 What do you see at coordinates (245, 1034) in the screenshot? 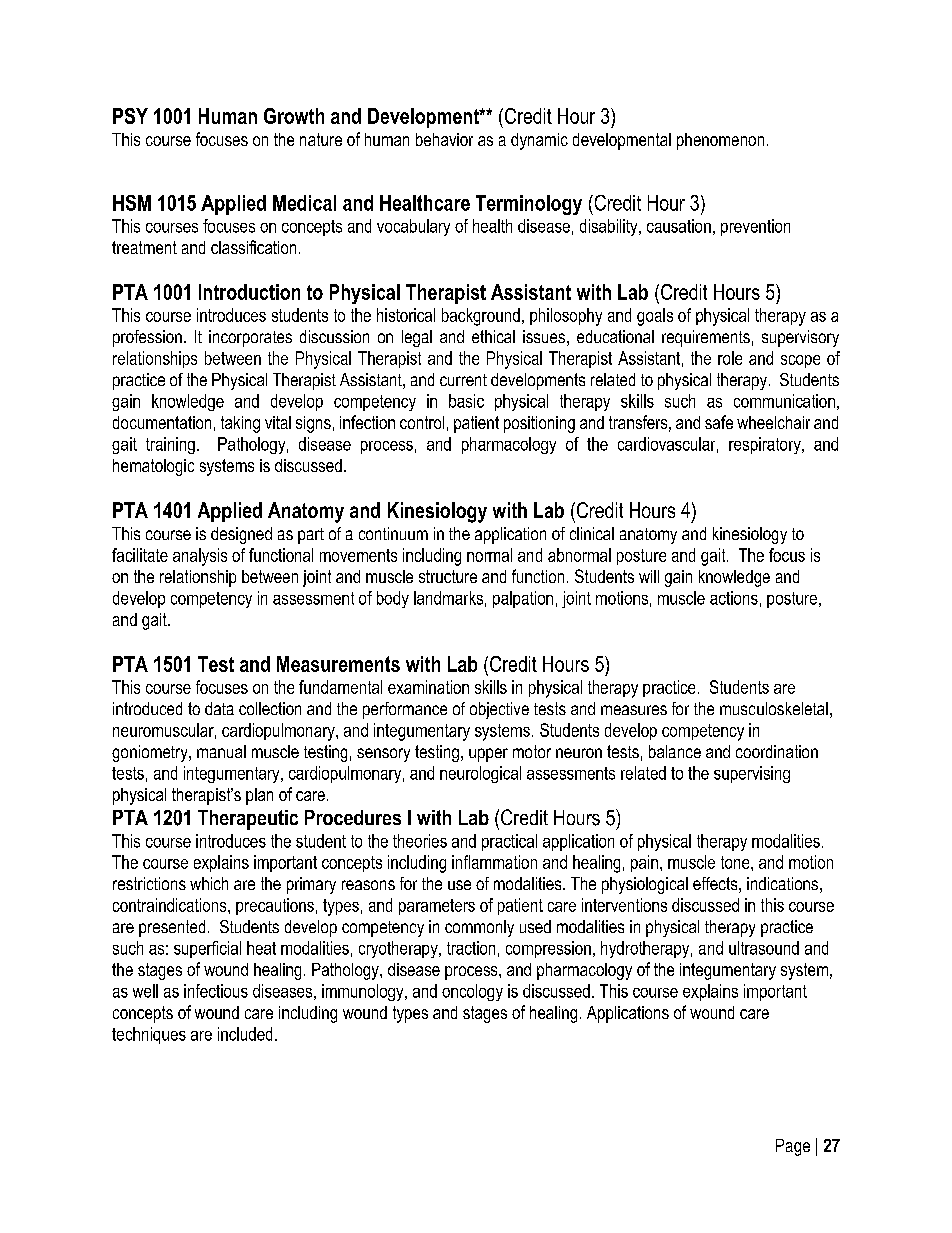
I see `included` at bounding box center [245, 1034].
